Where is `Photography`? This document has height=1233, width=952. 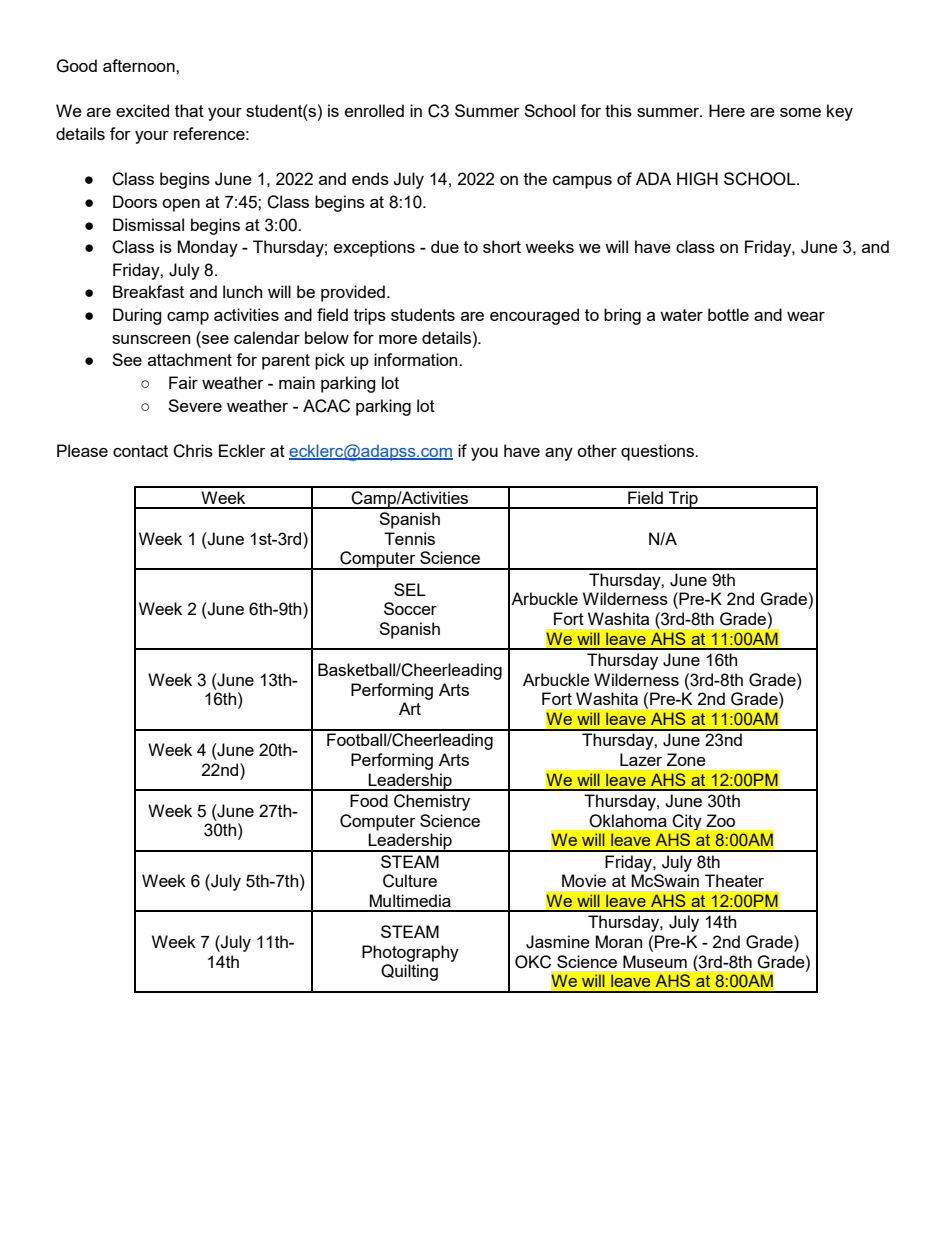
Photography is located at coordinates (410, 953).
